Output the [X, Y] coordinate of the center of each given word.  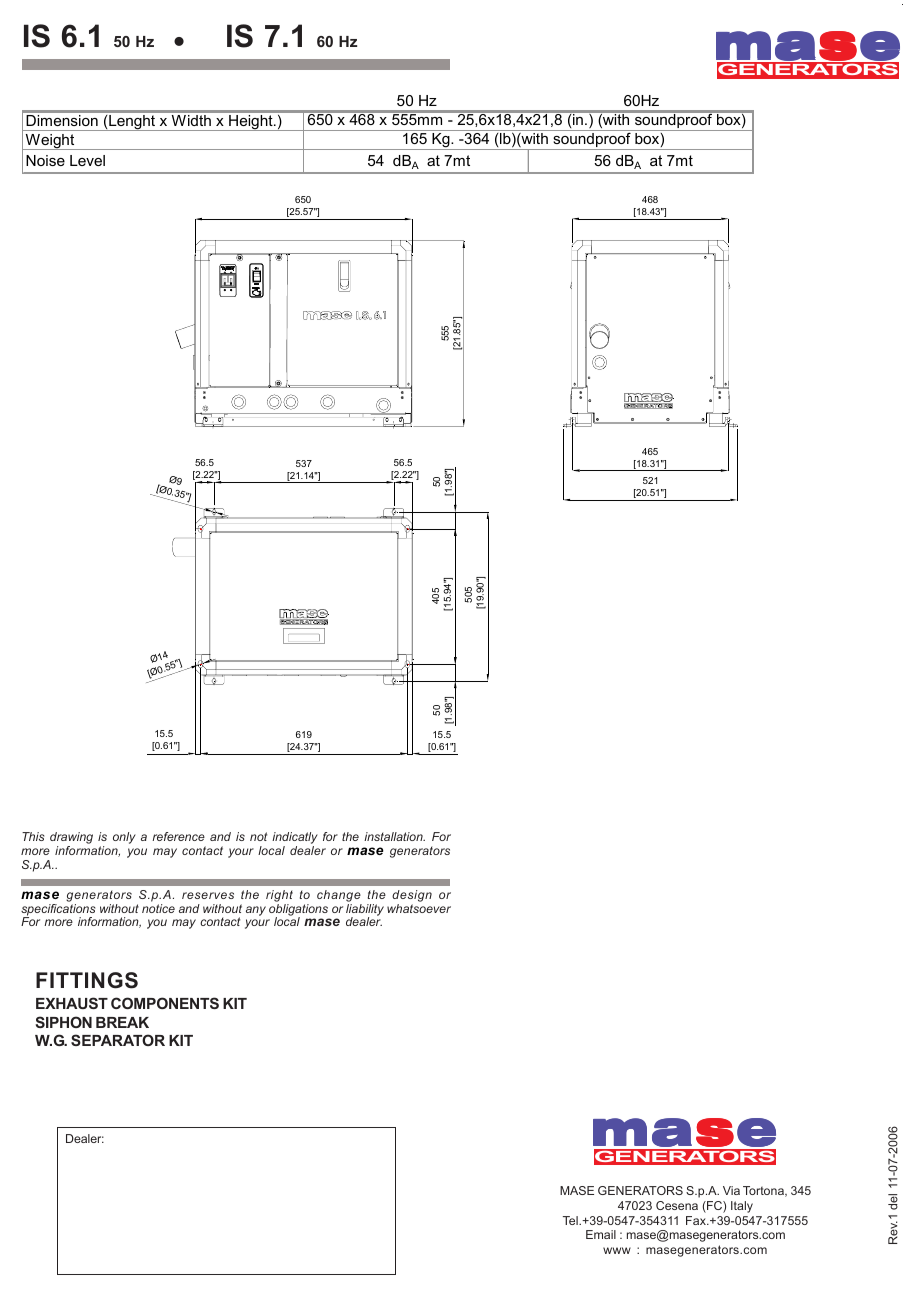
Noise [45, 160]
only [124, 838]
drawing [71, 839]
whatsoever [419, 908]
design [412, 896]
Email [601, 1234]
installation [394, 836]
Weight [50, 142]
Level [87, 160]
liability [365, 911]
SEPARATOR [118, 1040]
